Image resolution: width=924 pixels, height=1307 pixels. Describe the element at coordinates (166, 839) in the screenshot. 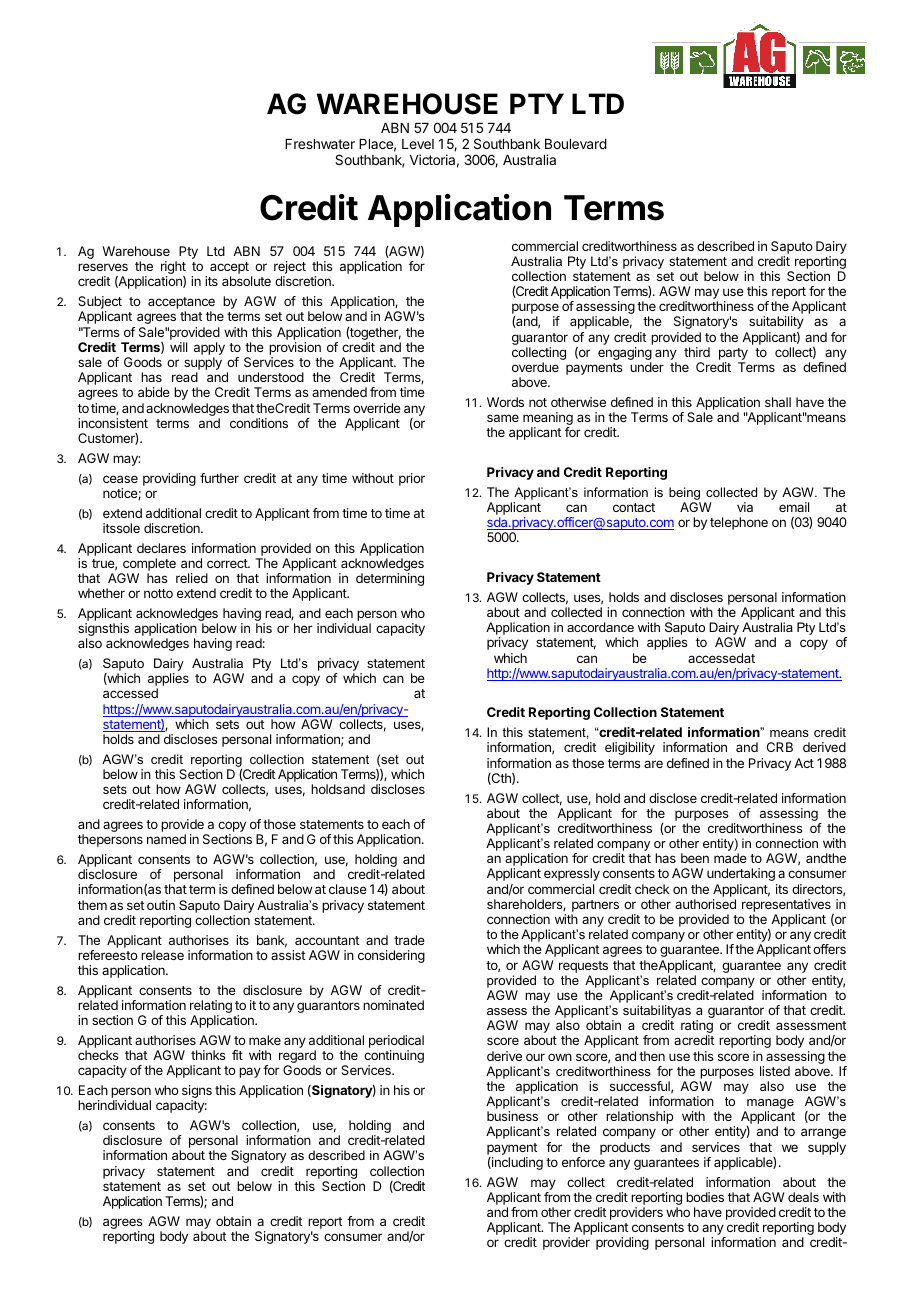

I see `named` at that location.
